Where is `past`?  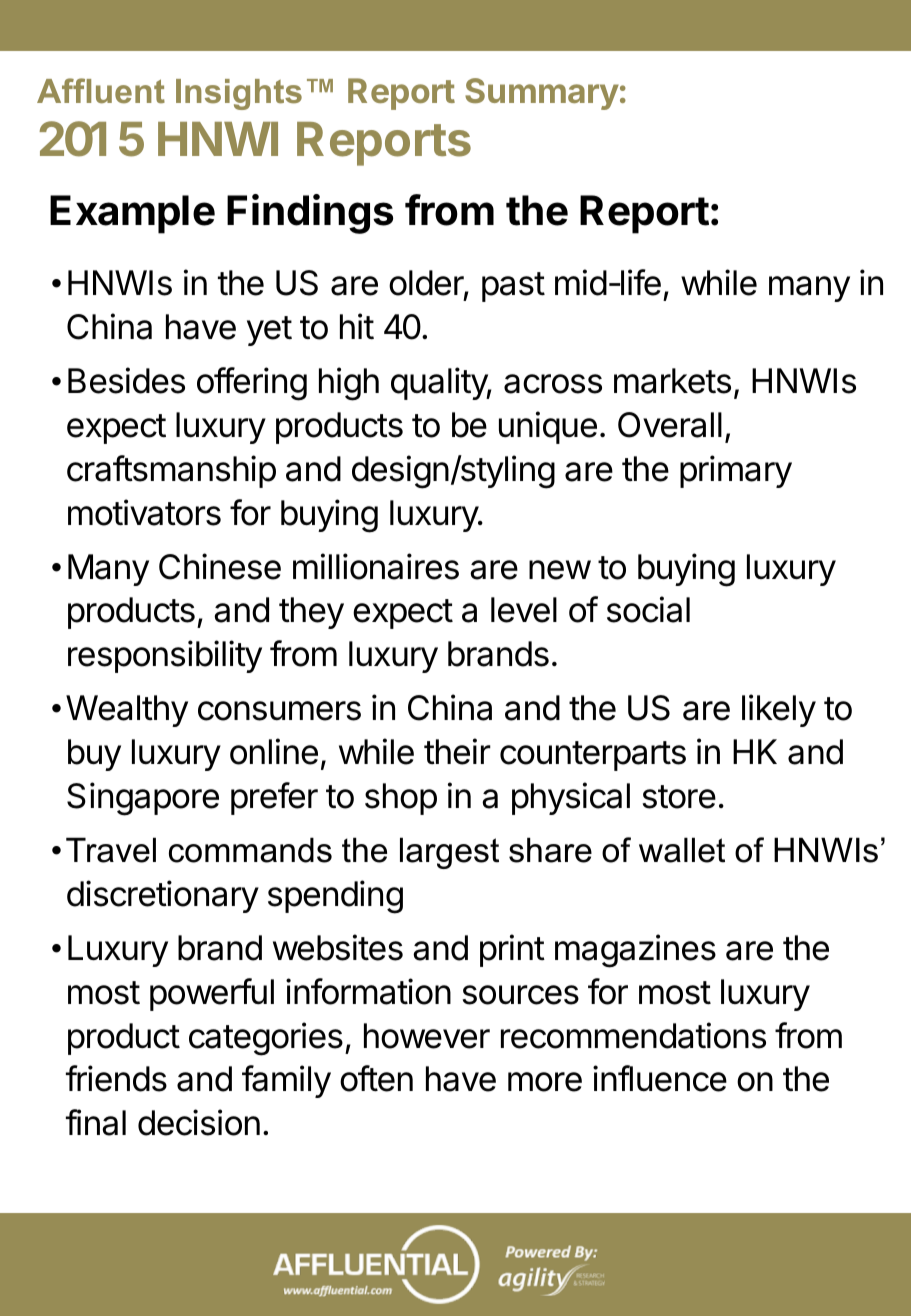 past is located at coordinates (513, 287).
